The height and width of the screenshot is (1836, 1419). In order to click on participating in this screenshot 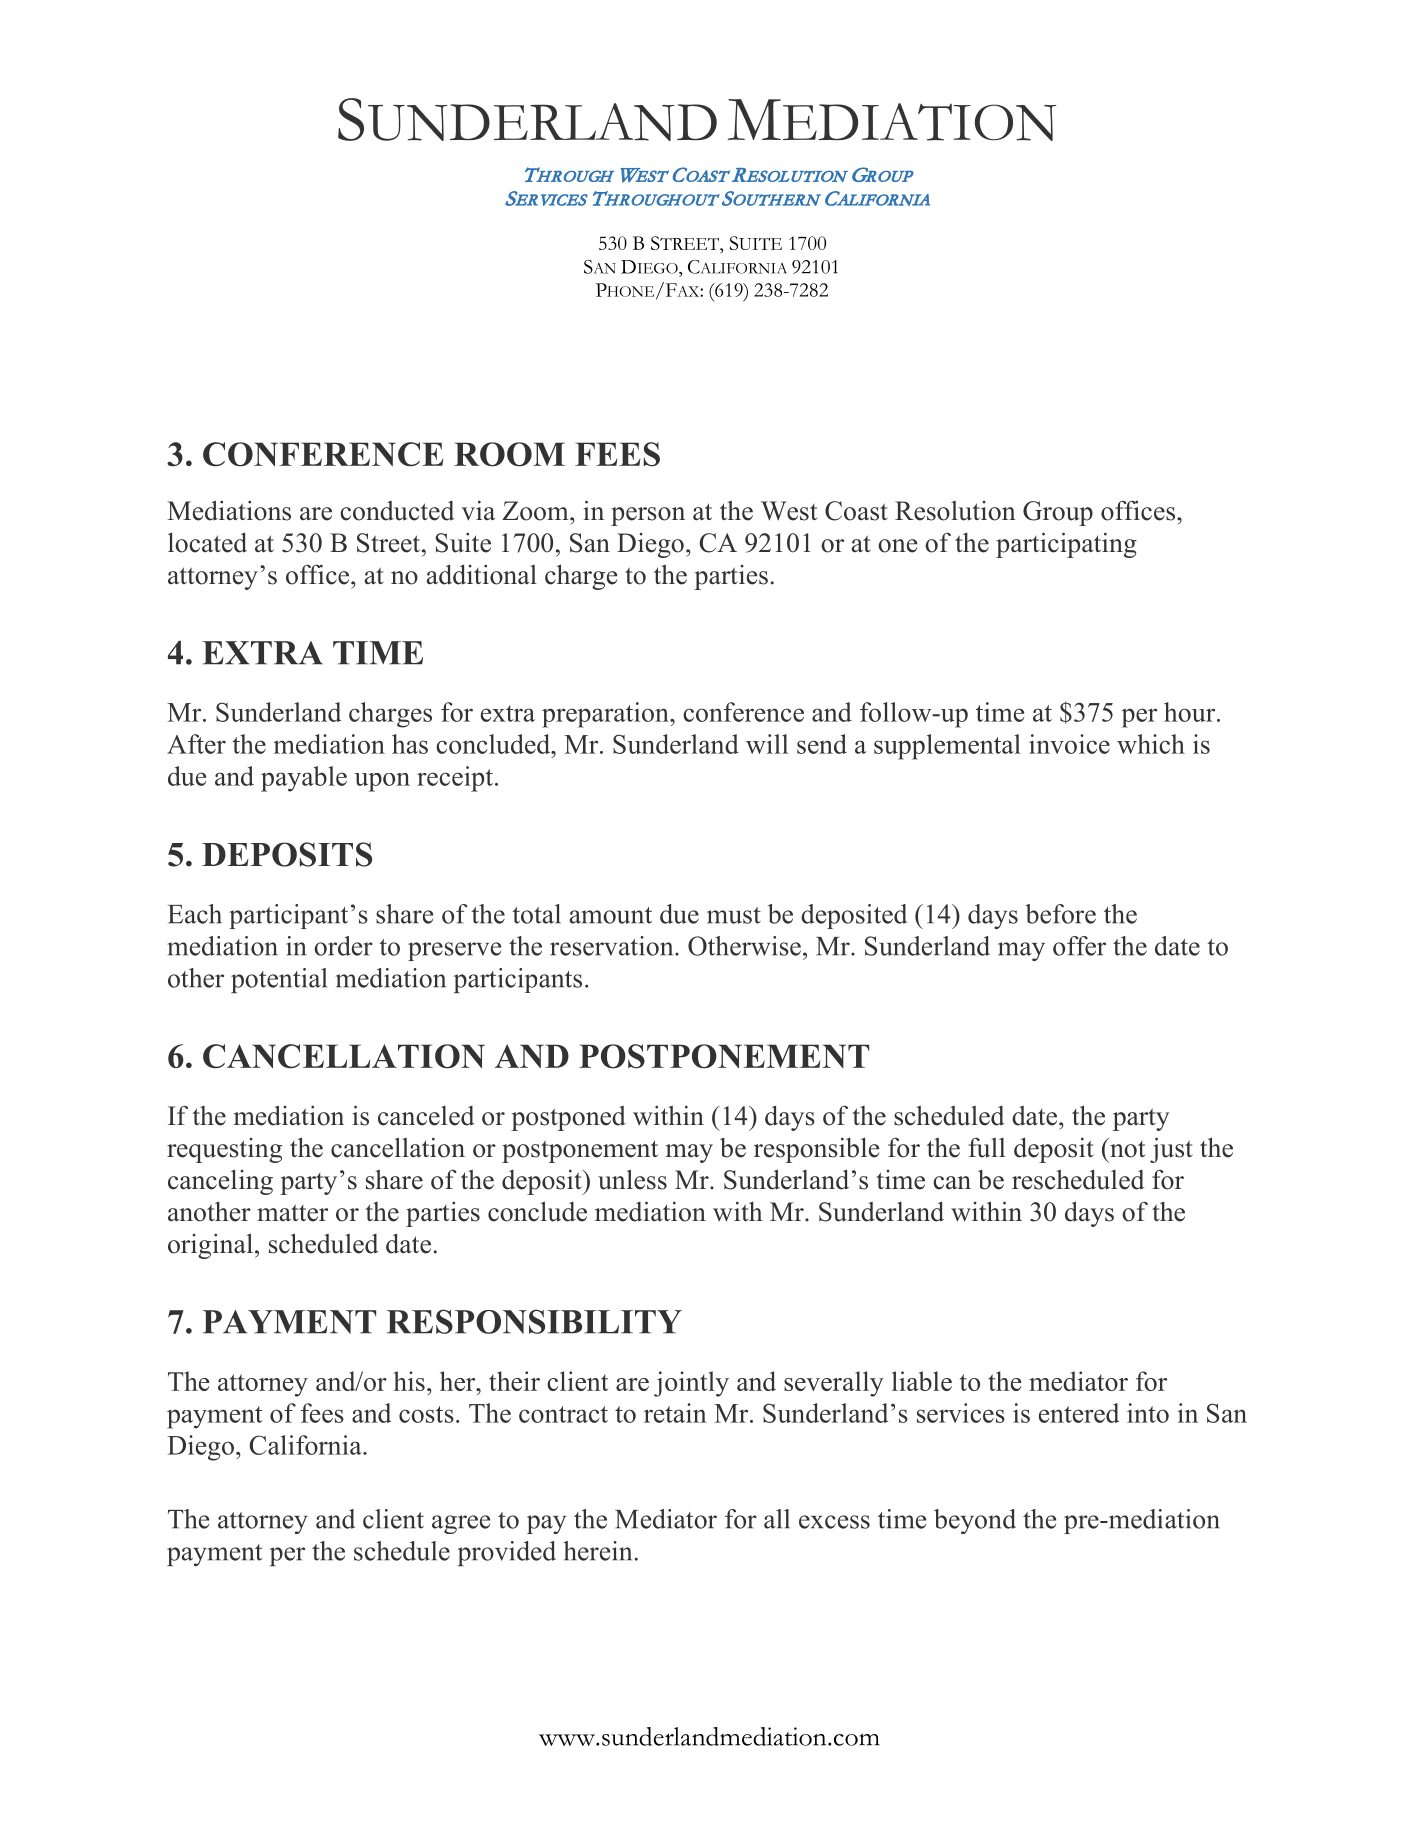, I will do `click(1066, 545)`.
